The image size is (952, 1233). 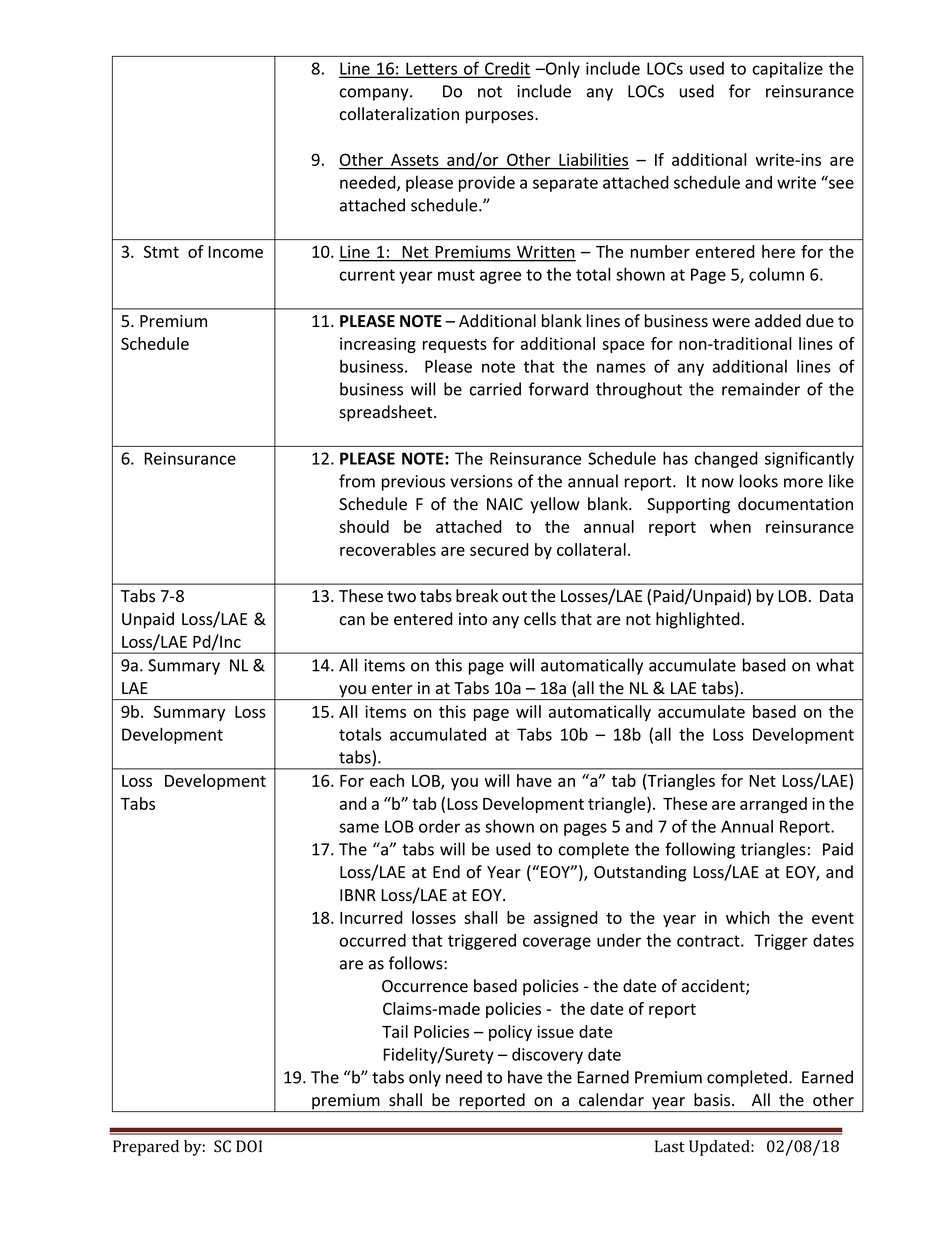 I want to click on DOI, so click(x=249, y=1146).
